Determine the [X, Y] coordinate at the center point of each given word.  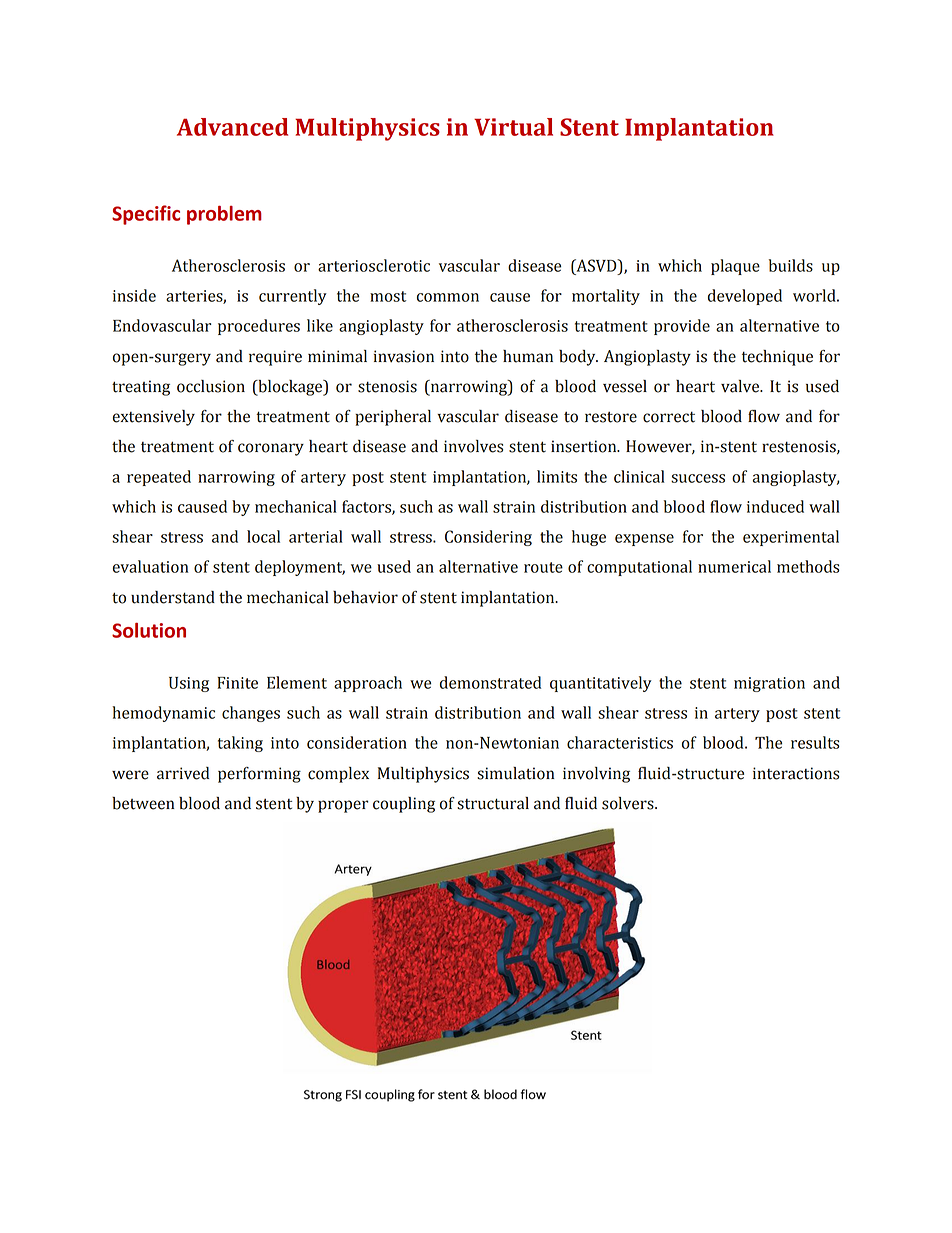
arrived [183, 773]
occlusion [211, 386]
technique [777, 358]
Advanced [232, 127]
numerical [734, 566]
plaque [735, 267]
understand [173, 597]
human [528, 356]
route [543, 567]
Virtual [513, 127]
